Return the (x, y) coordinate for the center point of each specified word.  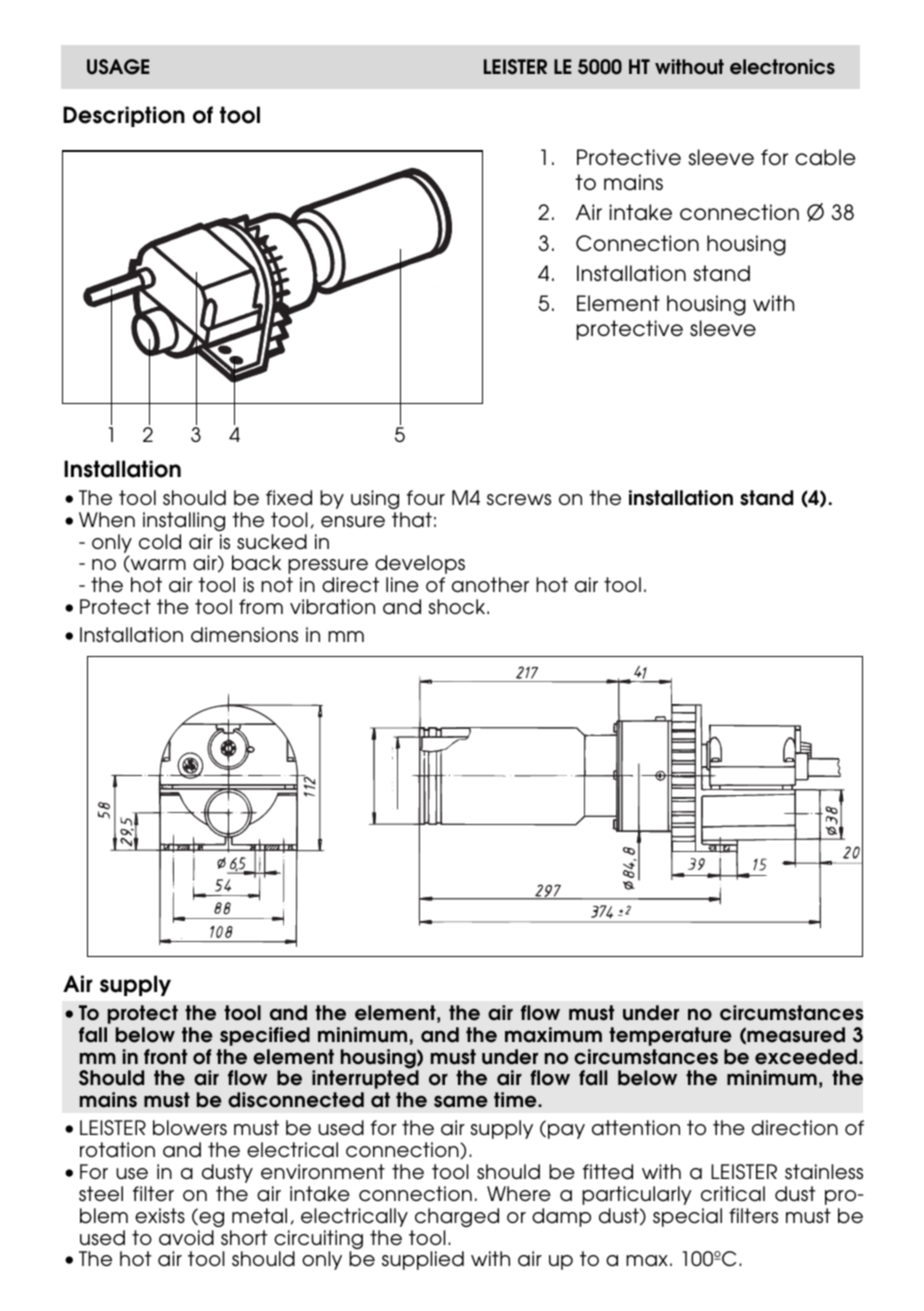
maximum (553, 1035)
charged (457, 1218)
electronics (782, 67)
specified (265, 1036)
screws (519, 500)
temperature (670, 1036)
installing (184, 522)
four (426, 498)
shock (458, 607)
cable (825, 157)
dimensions (244, 635)
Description (124, 116)
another (490, 585)
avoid (186, 1238)
